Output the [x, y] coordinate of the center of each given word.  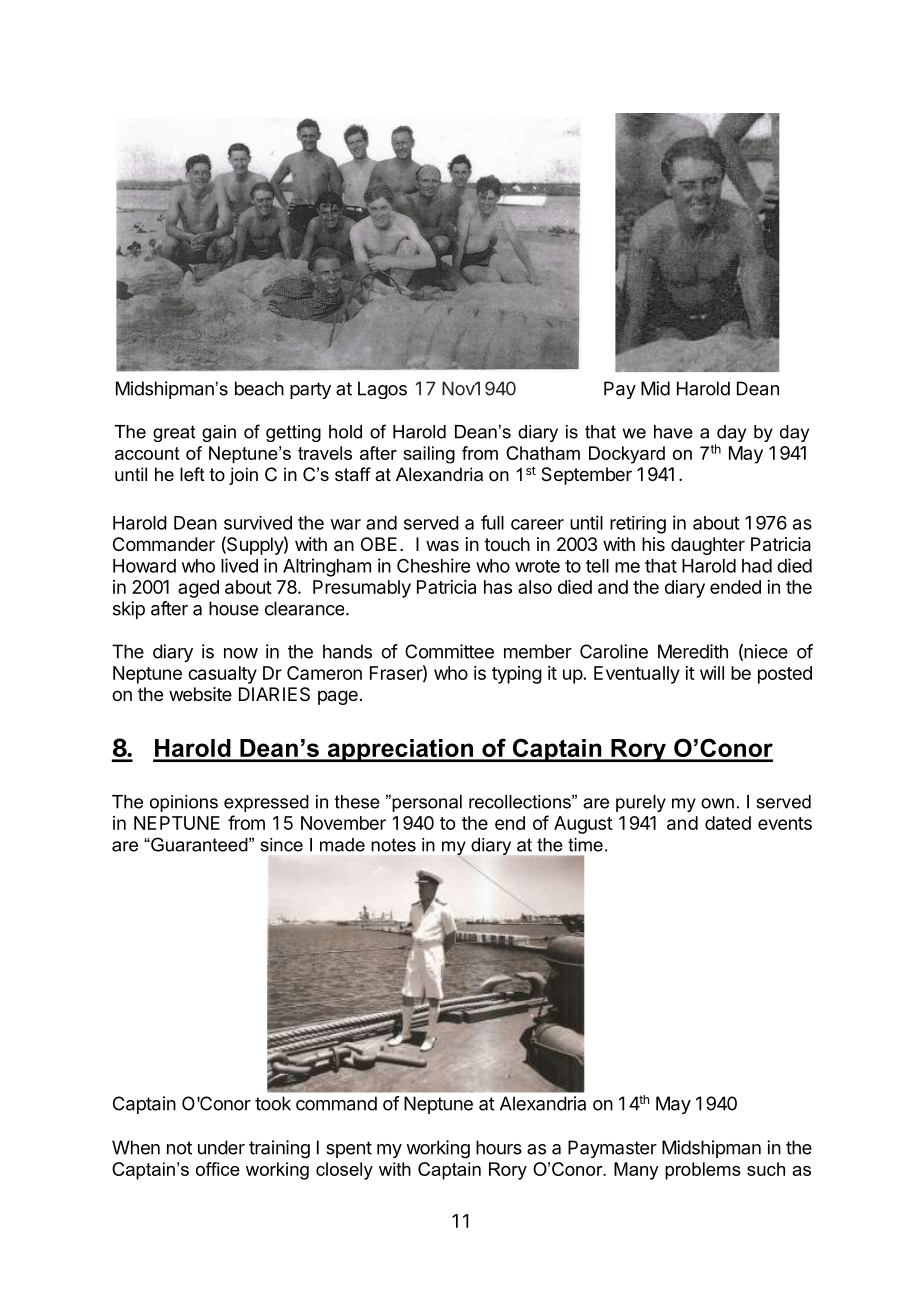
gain [219, 433]
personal [426, 803]
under [221, 1147]
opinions [184, 803]
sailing [429, 455]
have [673, 432]
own [717, 803]
